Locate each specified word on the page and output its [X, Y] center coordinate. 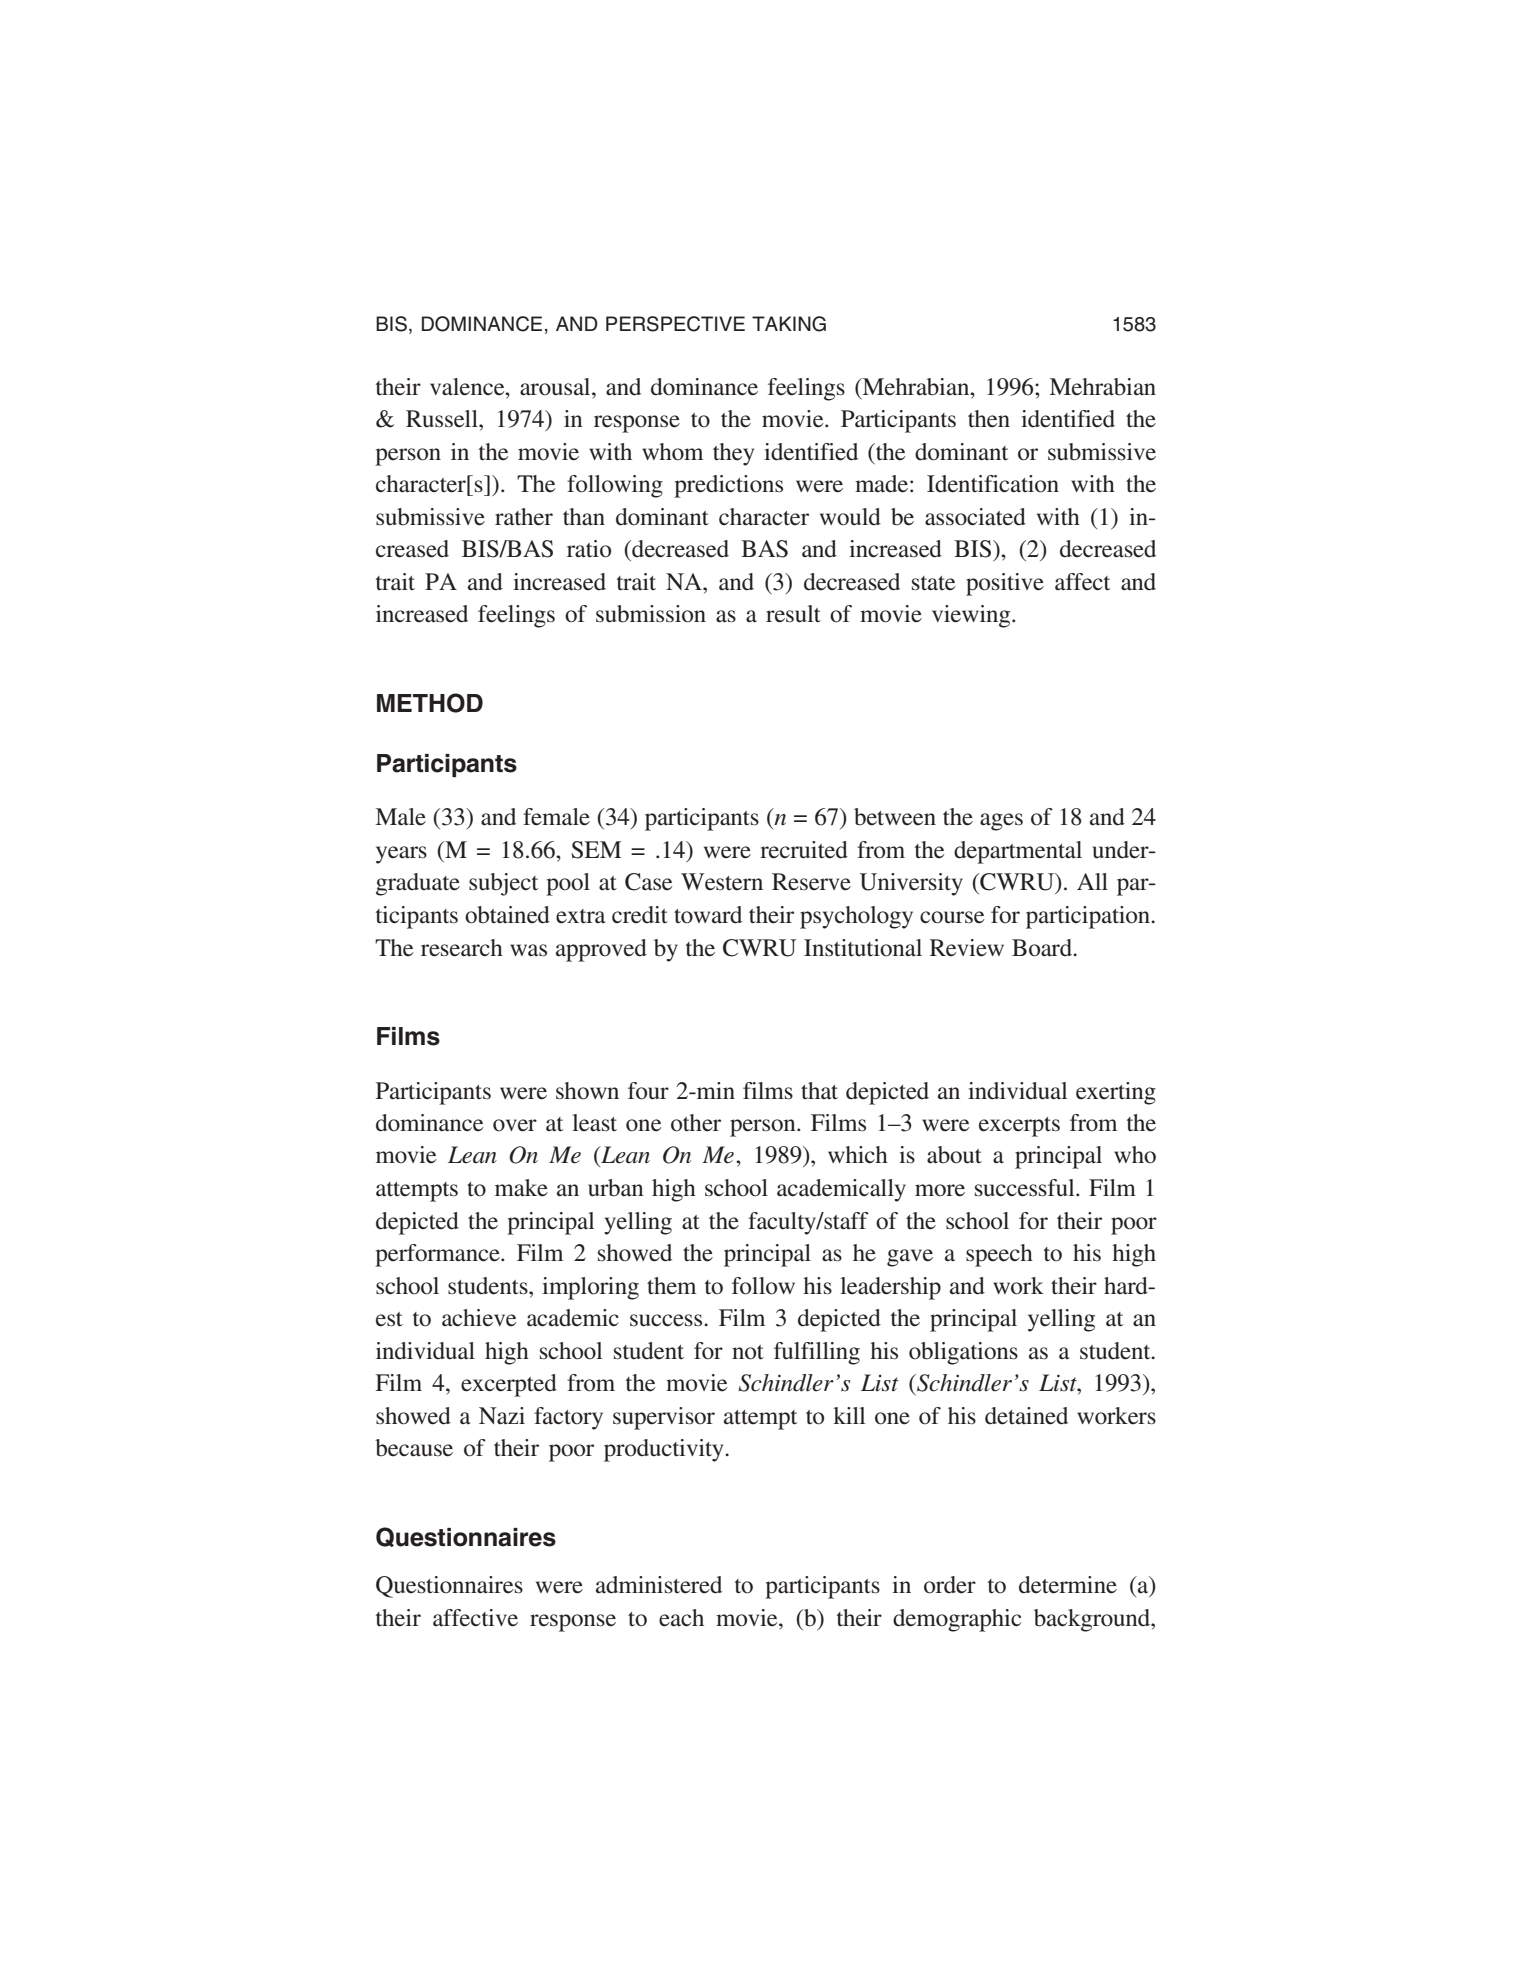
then [989, 419]
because [414, 1448]
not [748, 1352]
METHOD [430, 703]
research [462, 948]
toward [708, 915]
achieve [479, 1318]
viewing [972, 616]
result [793, 614]
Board [1043, 948]
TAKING [789, 324]
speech [999, 1255]
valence [468, 387]
